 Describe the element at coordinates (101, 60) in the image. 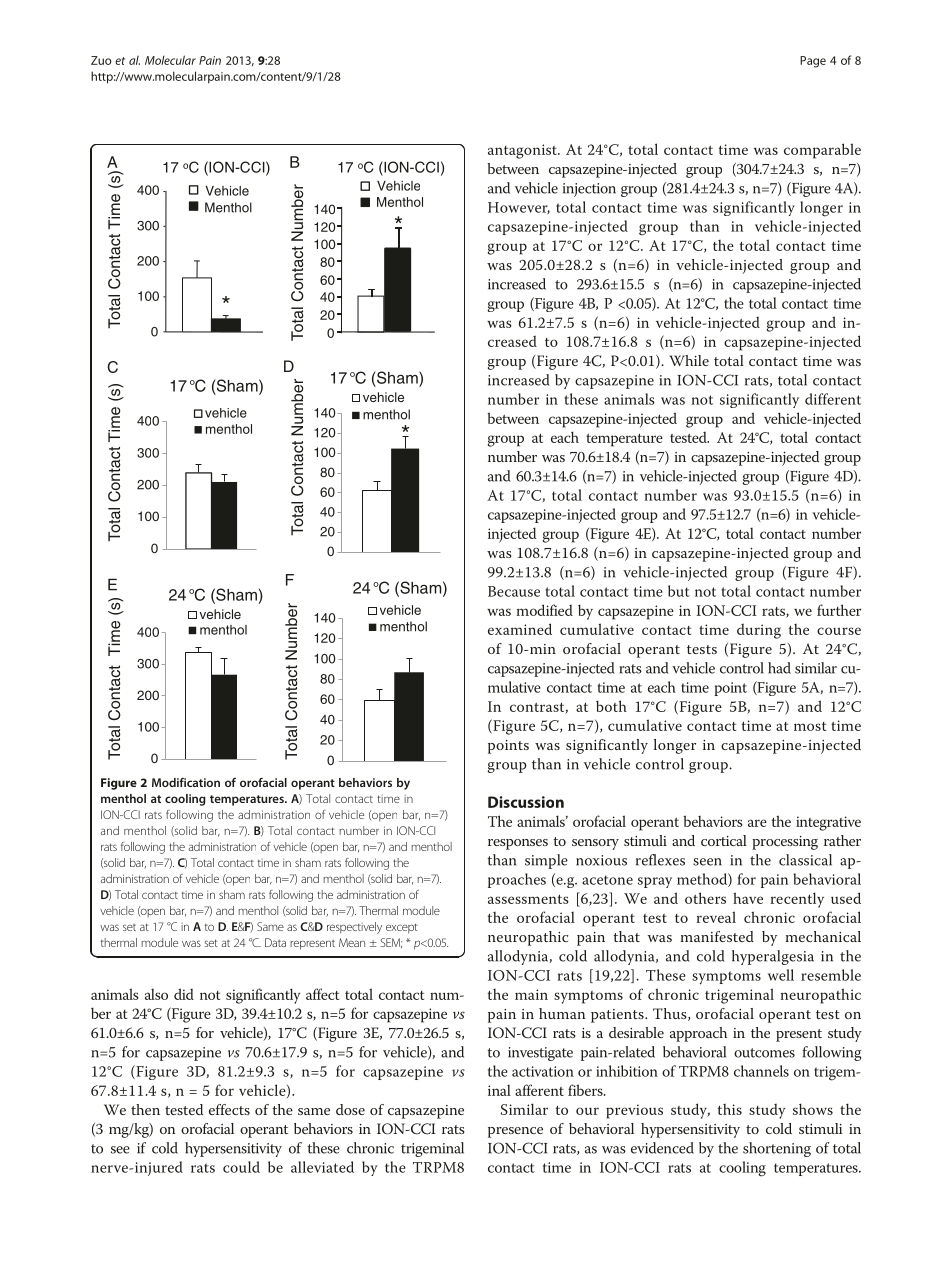

I see `Zuo` at that location.
